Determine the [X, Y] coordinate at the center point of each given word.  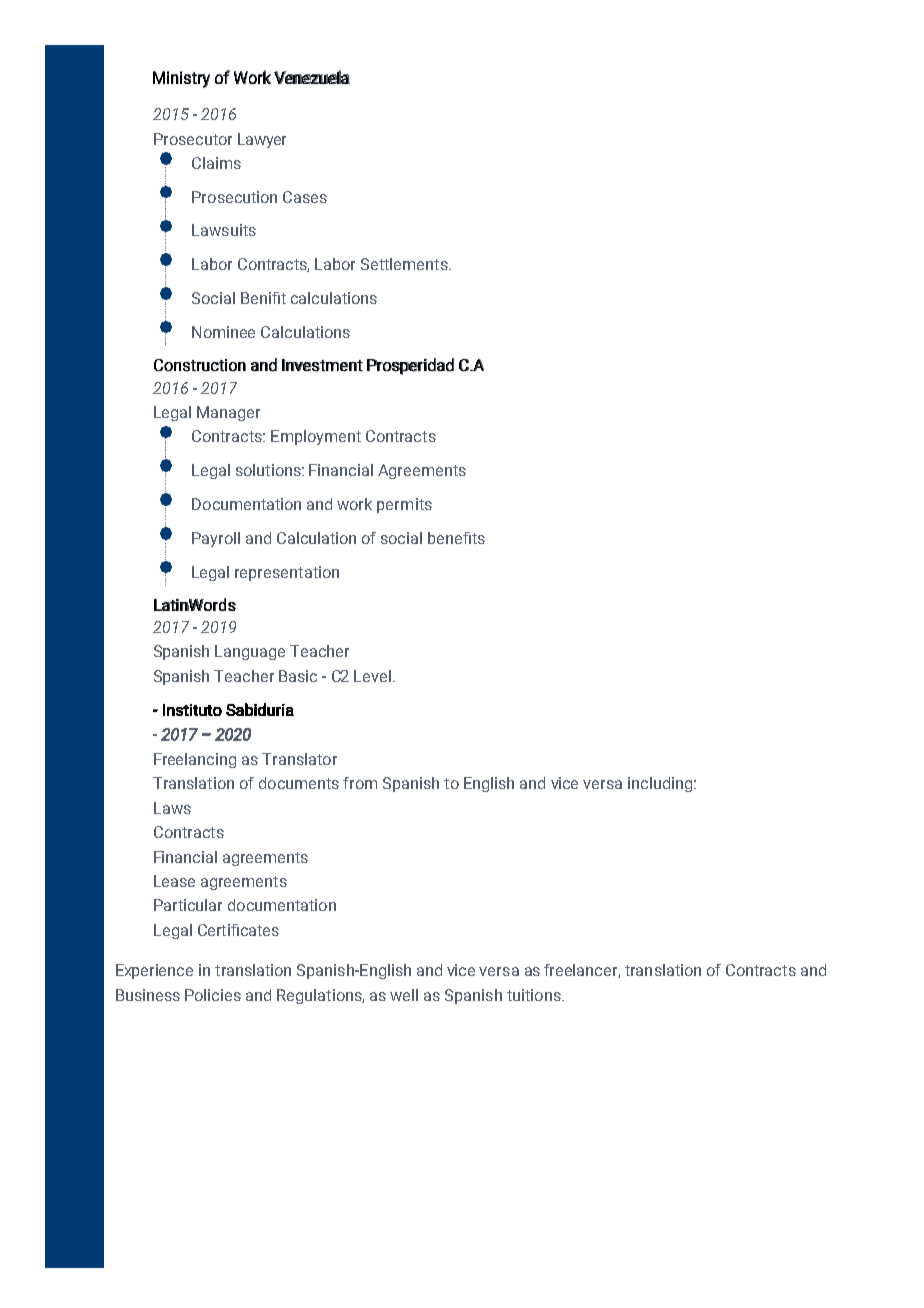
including [660, 784]
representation [287, 573]
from [360, 783]
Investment [322, 365]
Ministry [181, 79]
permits [404, 505]
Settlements [405, 264]
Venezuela [312, 77]
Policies [213, 995]
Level [372, 676]
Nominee [223, 332]
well [404, 995]
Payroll [216, 539]
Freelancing [195, 760]
